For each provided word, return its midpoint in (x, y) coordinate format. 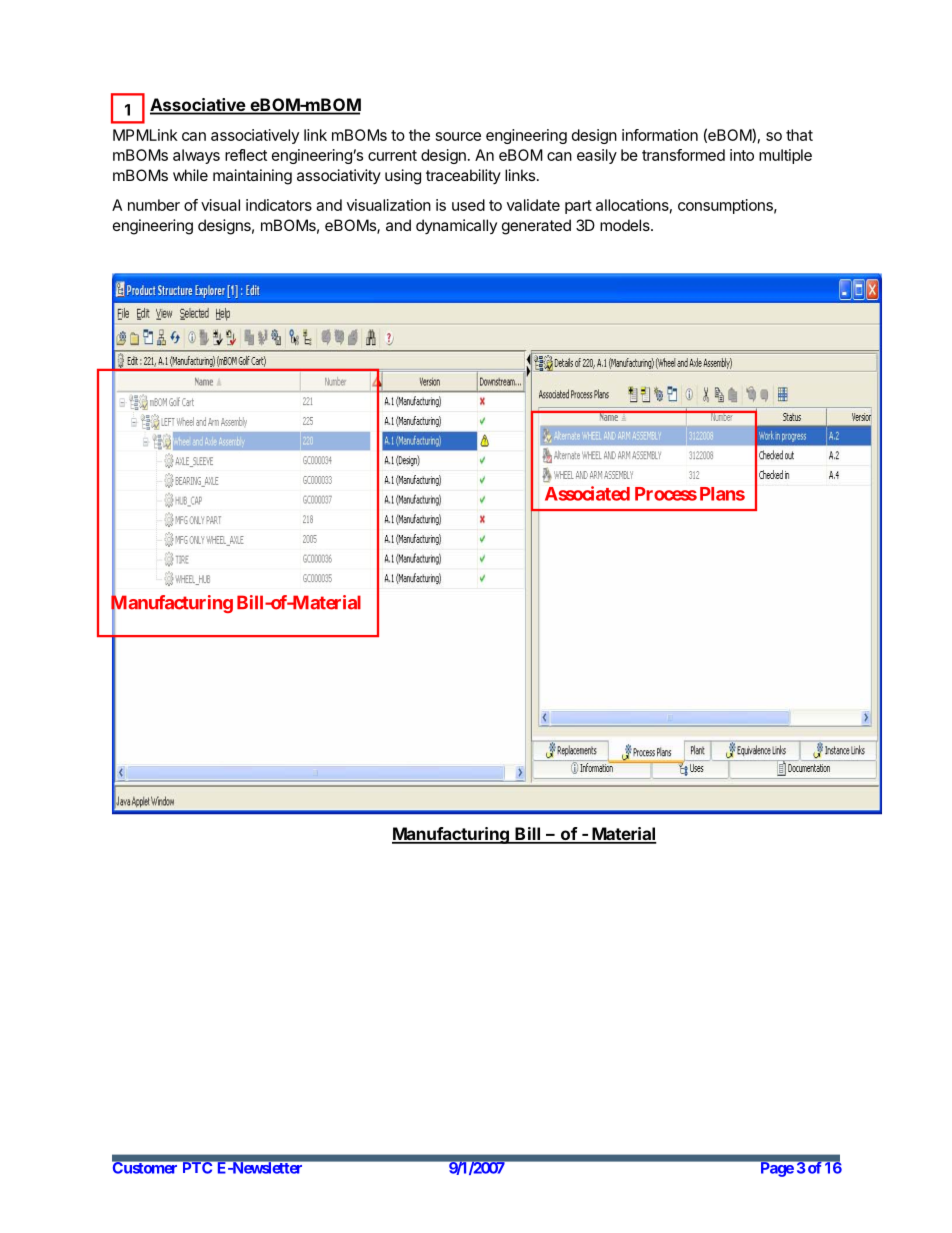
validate (533, 205)
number (154, 205)
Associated (587, 493)
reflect (246, 155)
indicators (279, 205)
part (578, 207)
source (458, 136)
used (468, 205)
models (626, 225)
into (742, 155)
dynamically (456, 226)
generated (536, 227)
